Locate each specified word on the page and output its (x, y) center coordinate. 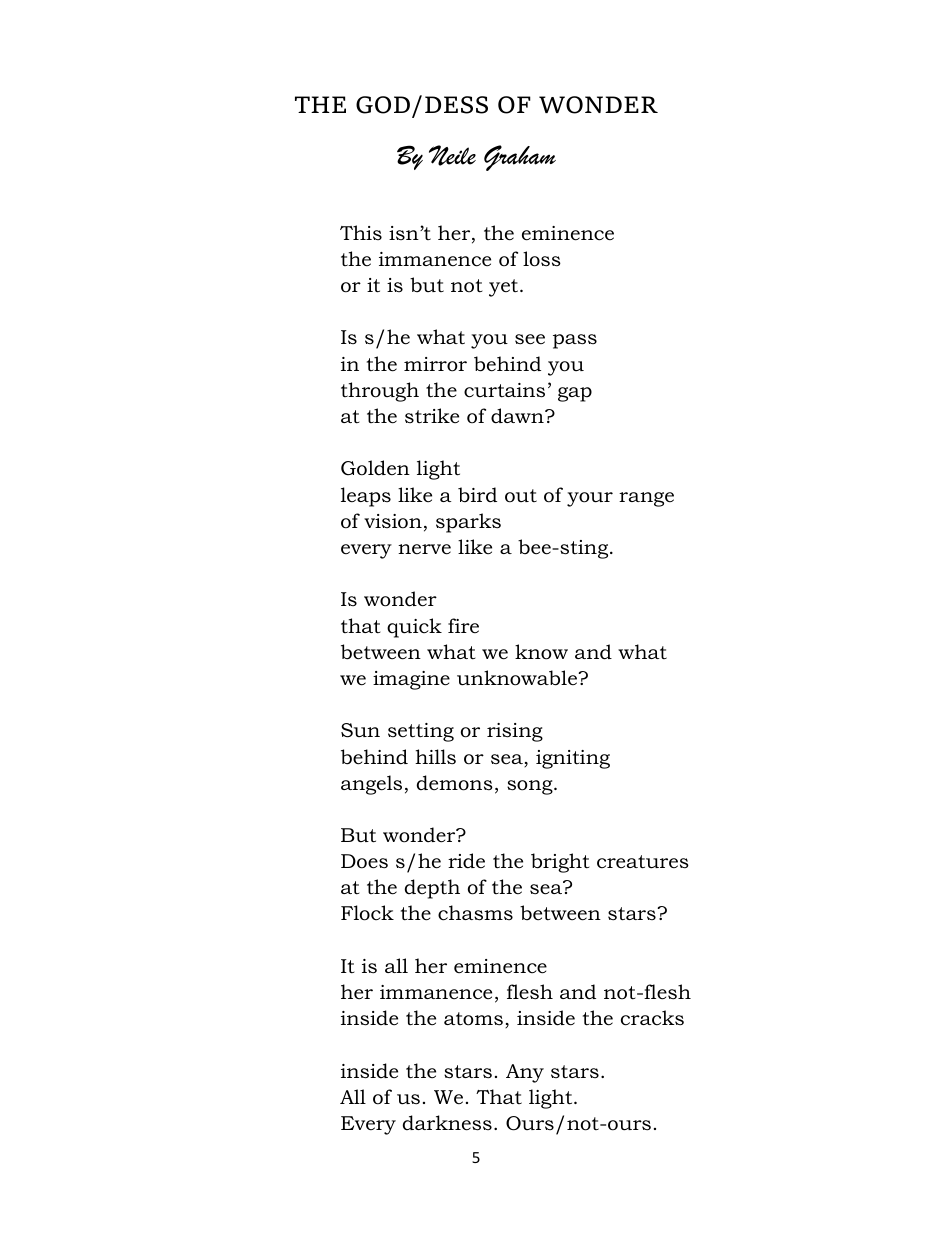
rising (515, 732)
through (380, 392)
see (530, 339)
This (361, 232)
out (521, 496)
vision (393, 521)
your (590, 499)
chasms (475, 913)
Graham (520, 158)
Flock (367, 913)
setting (421, 732)
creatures (643, 862)
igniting (573, 759)
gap (575, 394)
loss (542, 259)
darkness (447, 1123)
